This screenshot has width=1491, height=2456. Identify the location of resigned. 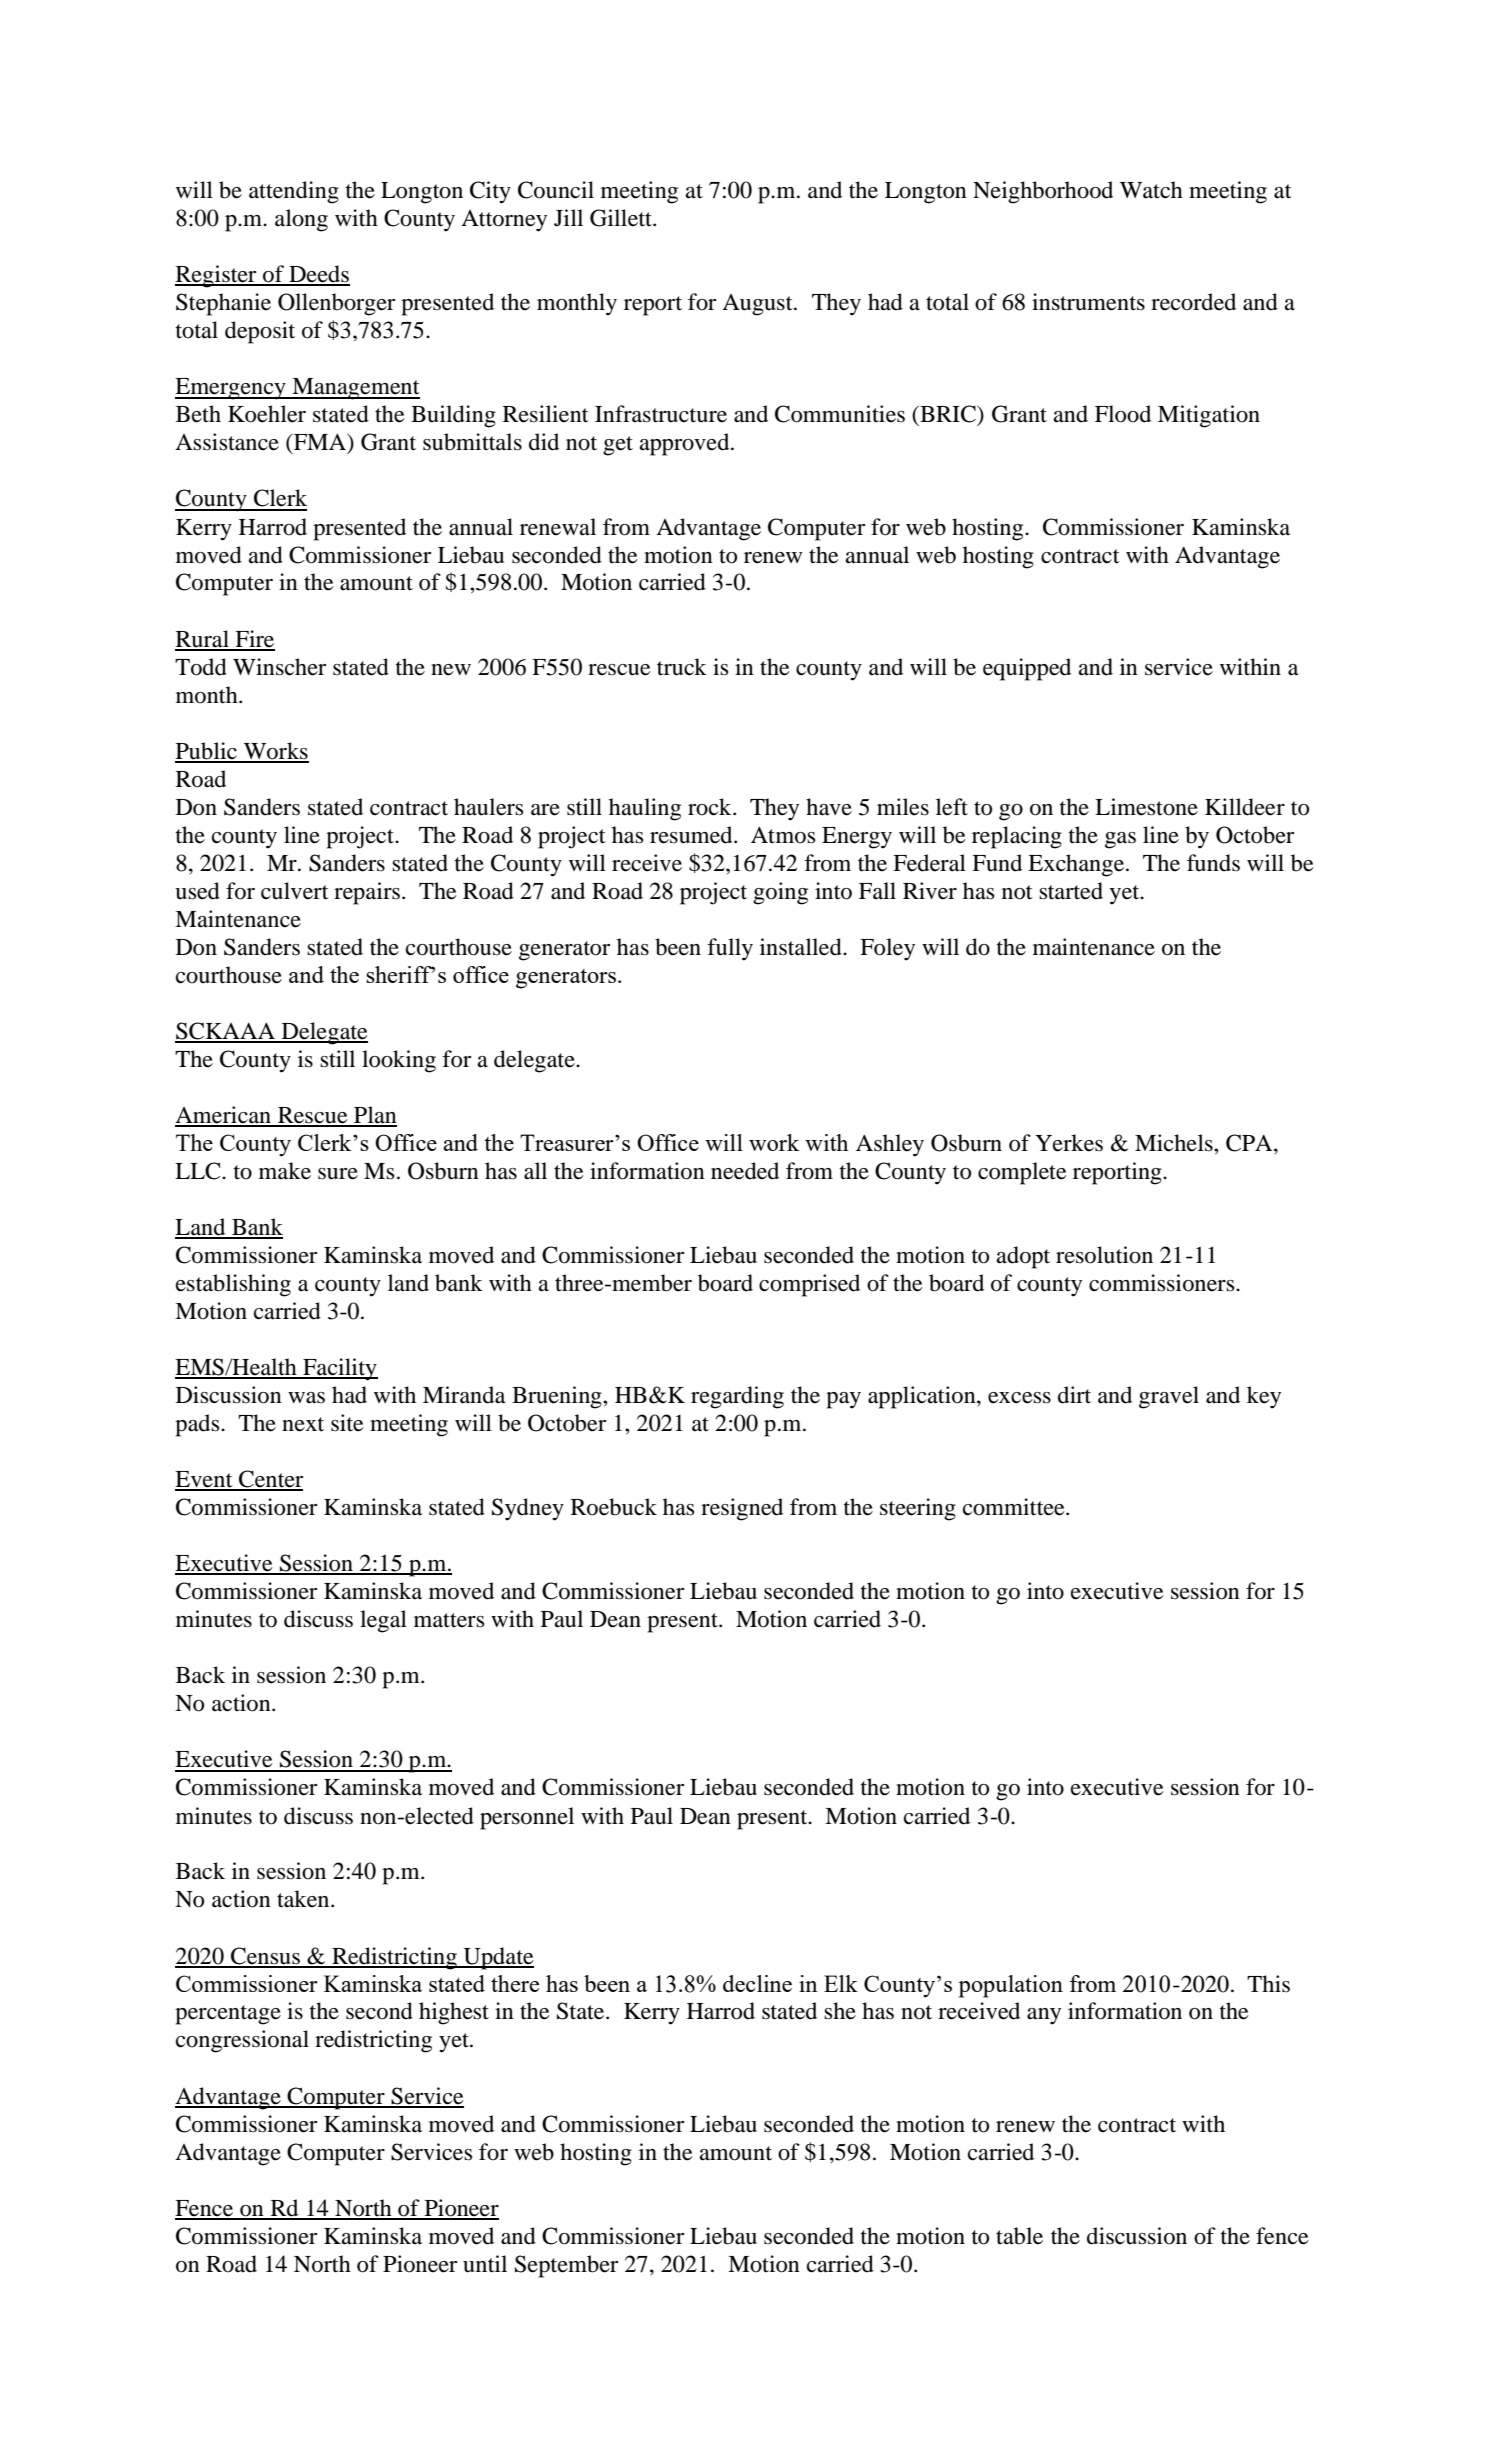
(742, 1509).
